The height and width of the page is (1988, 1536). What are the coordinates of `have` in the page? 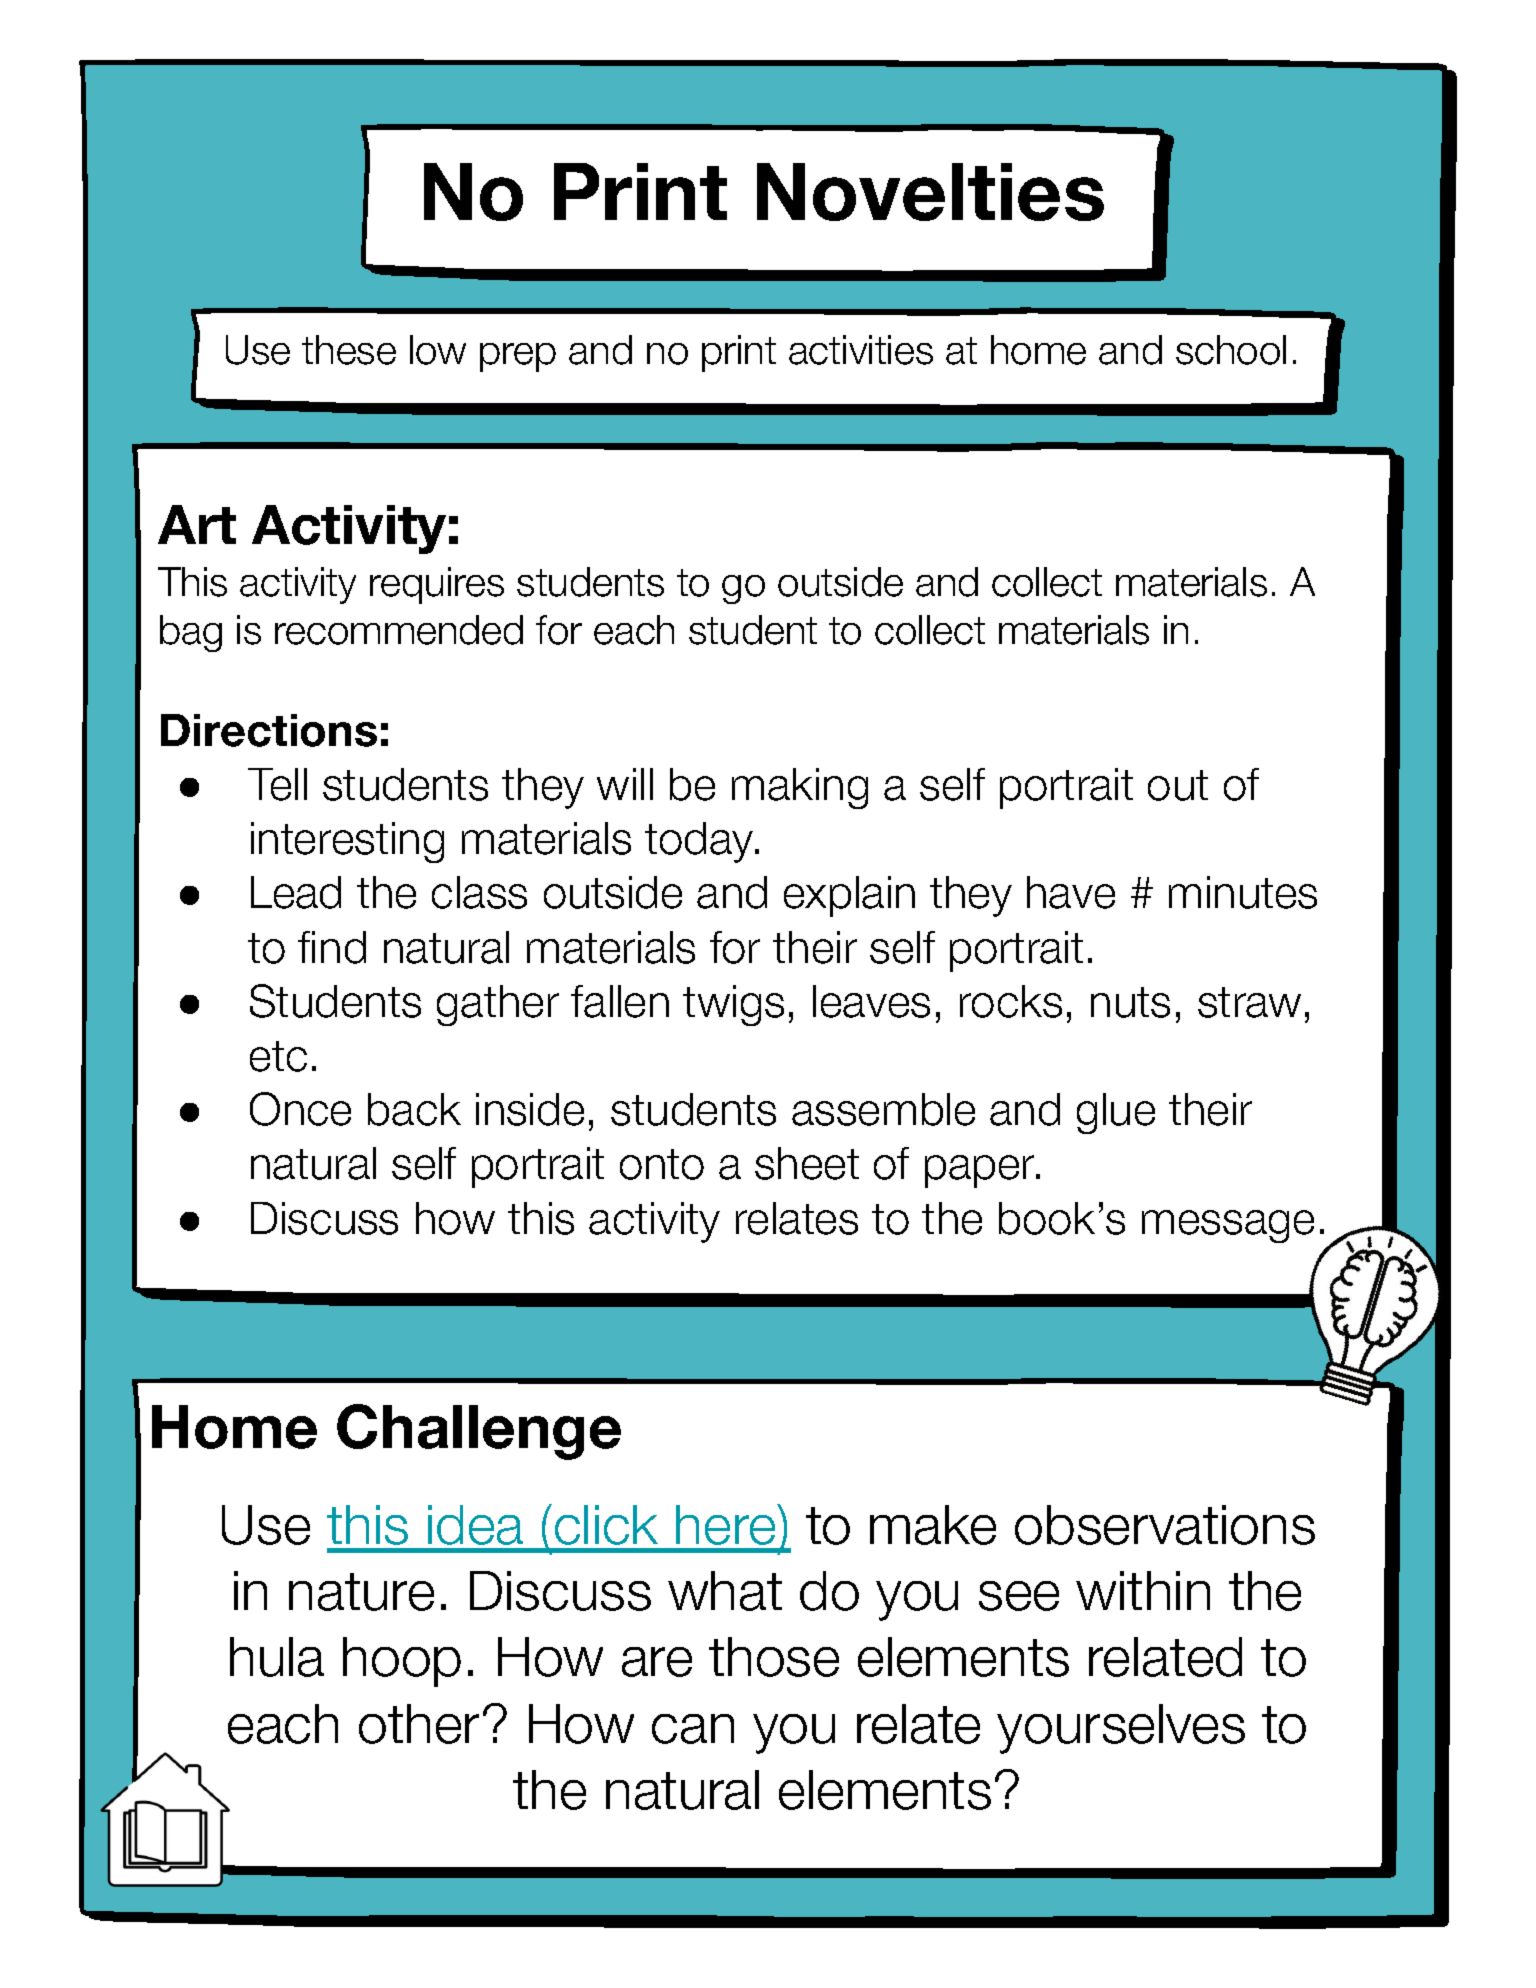 It's located at (1071, 892).
